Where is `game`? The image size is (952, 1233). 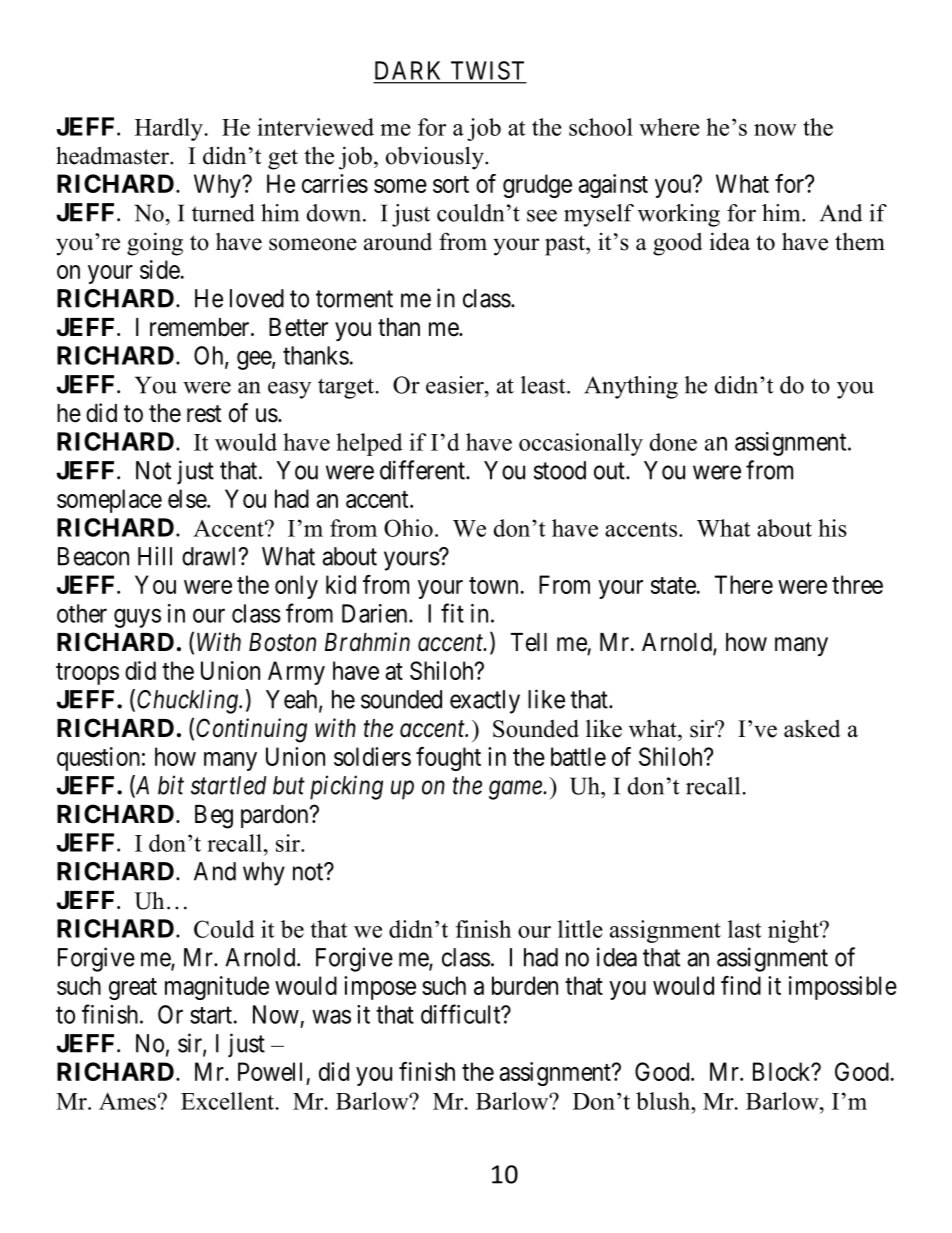
game is located at coordinates (516, 790).
